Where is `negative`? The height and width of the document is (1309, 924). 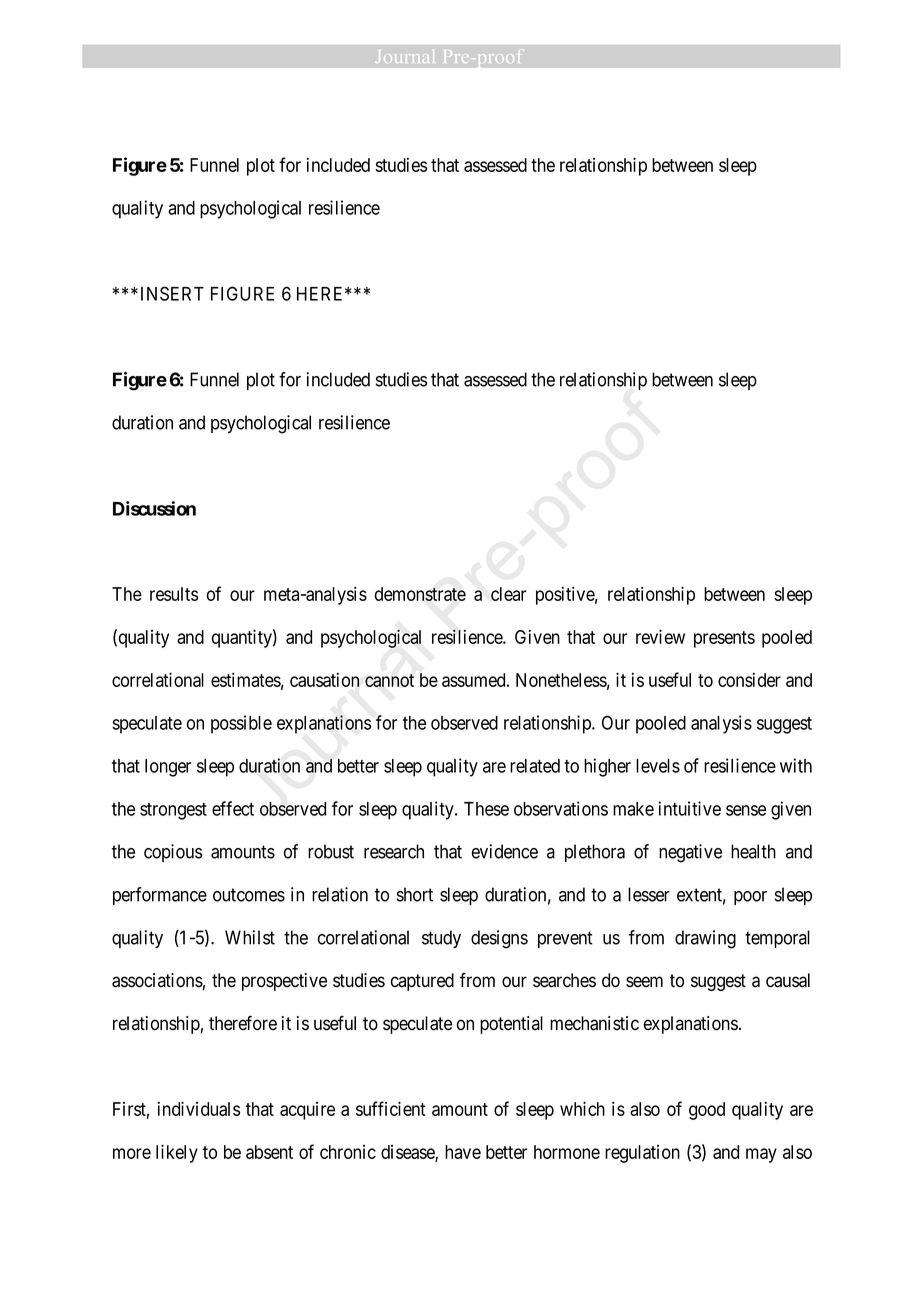
negative is located at coordinates (690, 853).
